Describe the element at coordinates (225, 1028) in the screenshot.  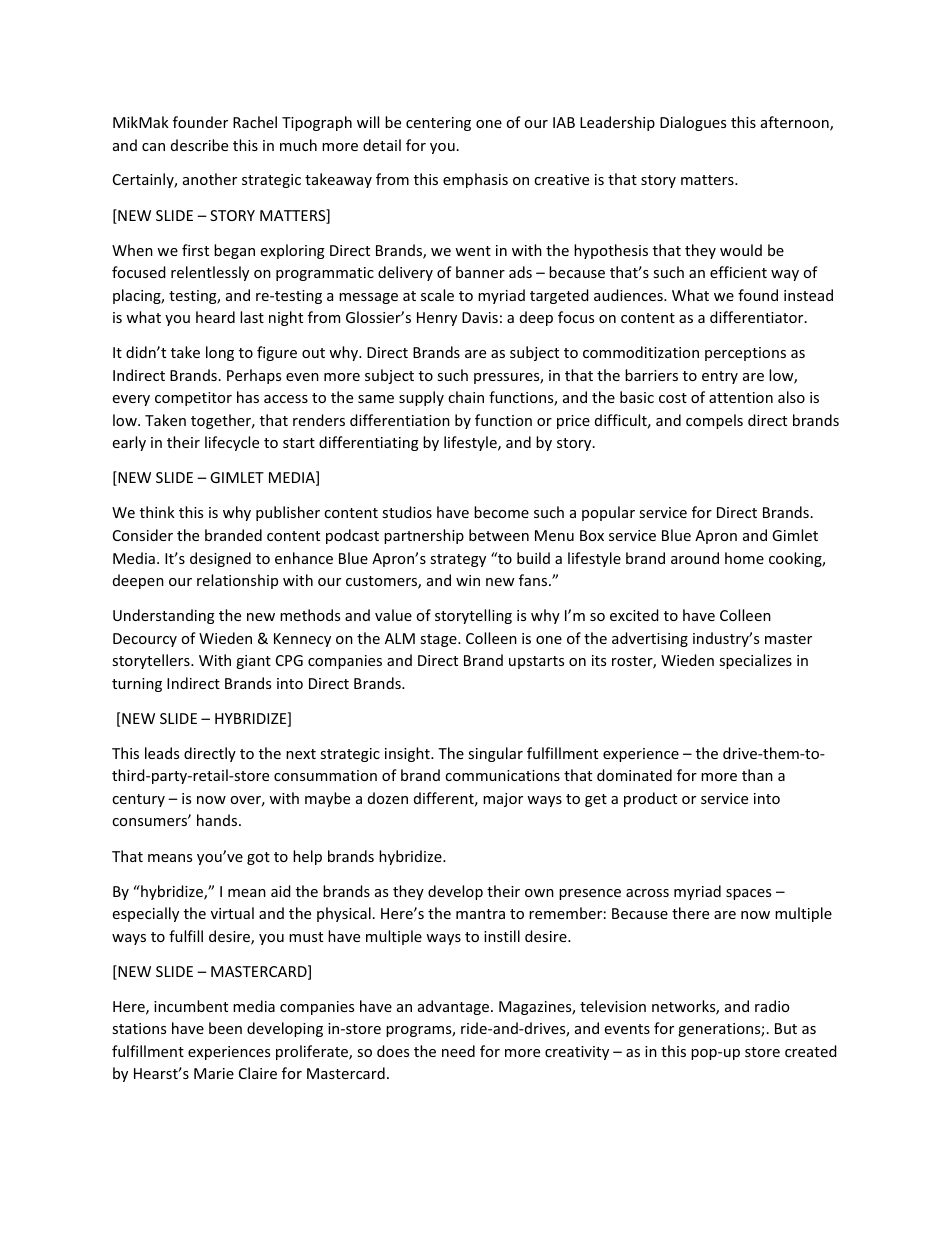
I see `been` at that location.
